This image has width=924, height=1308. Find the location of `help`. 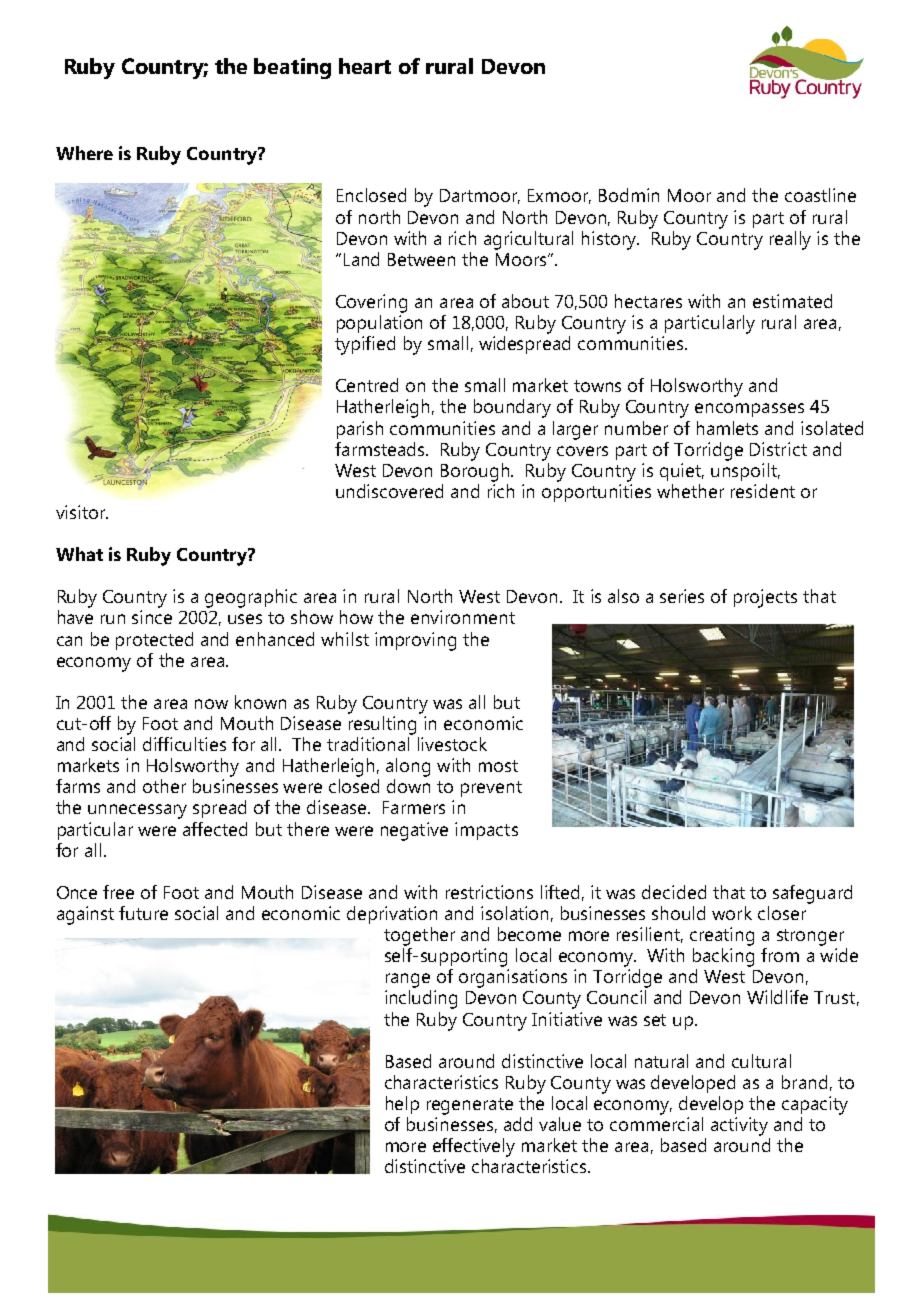

help is located at coordinates (402, 1105).
